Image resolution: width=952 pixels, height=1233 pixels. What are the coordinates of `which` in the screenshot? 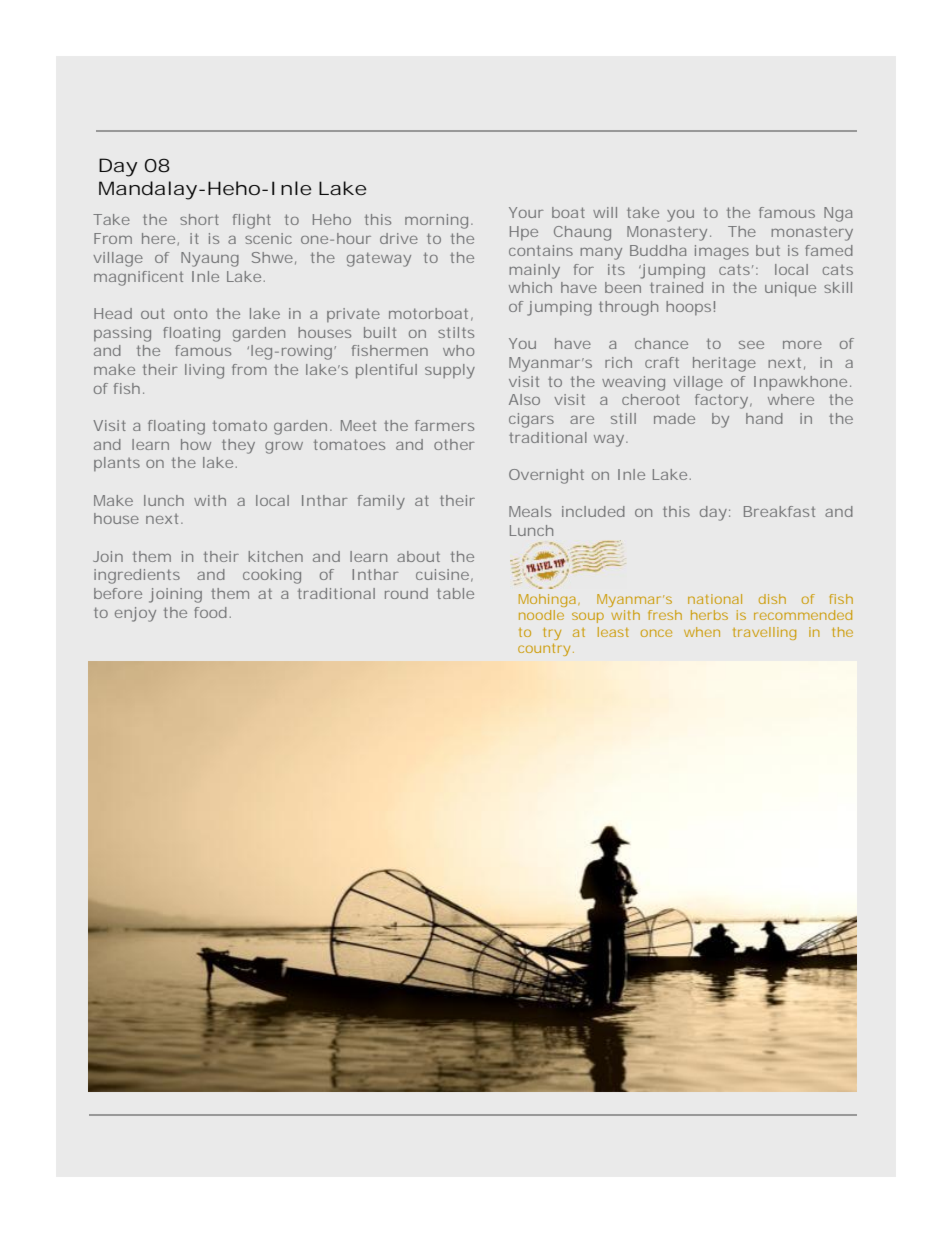 It's located at (530, 287).
